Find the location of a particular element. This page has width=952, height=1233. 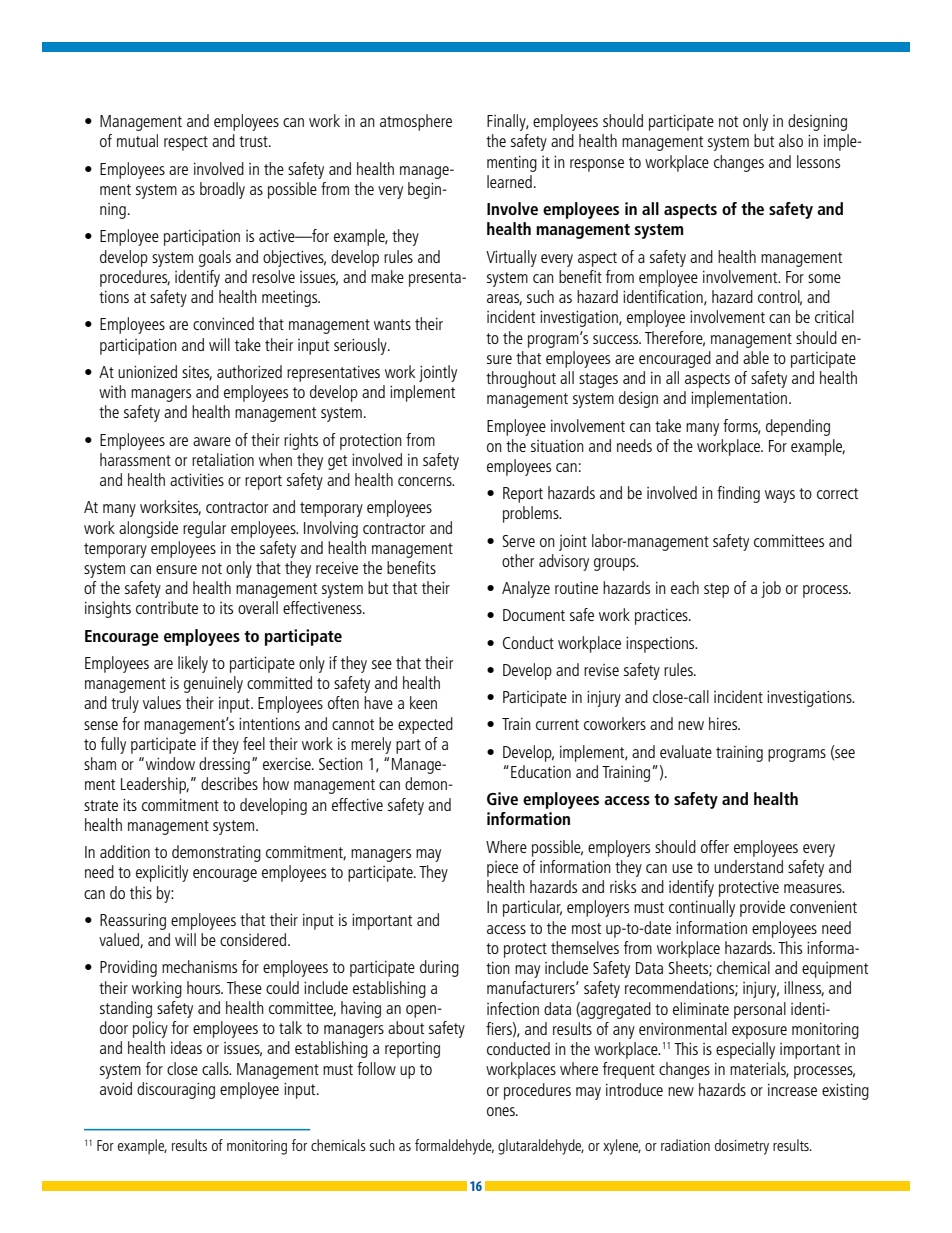

ones is located at coordinates (502, 1111).
